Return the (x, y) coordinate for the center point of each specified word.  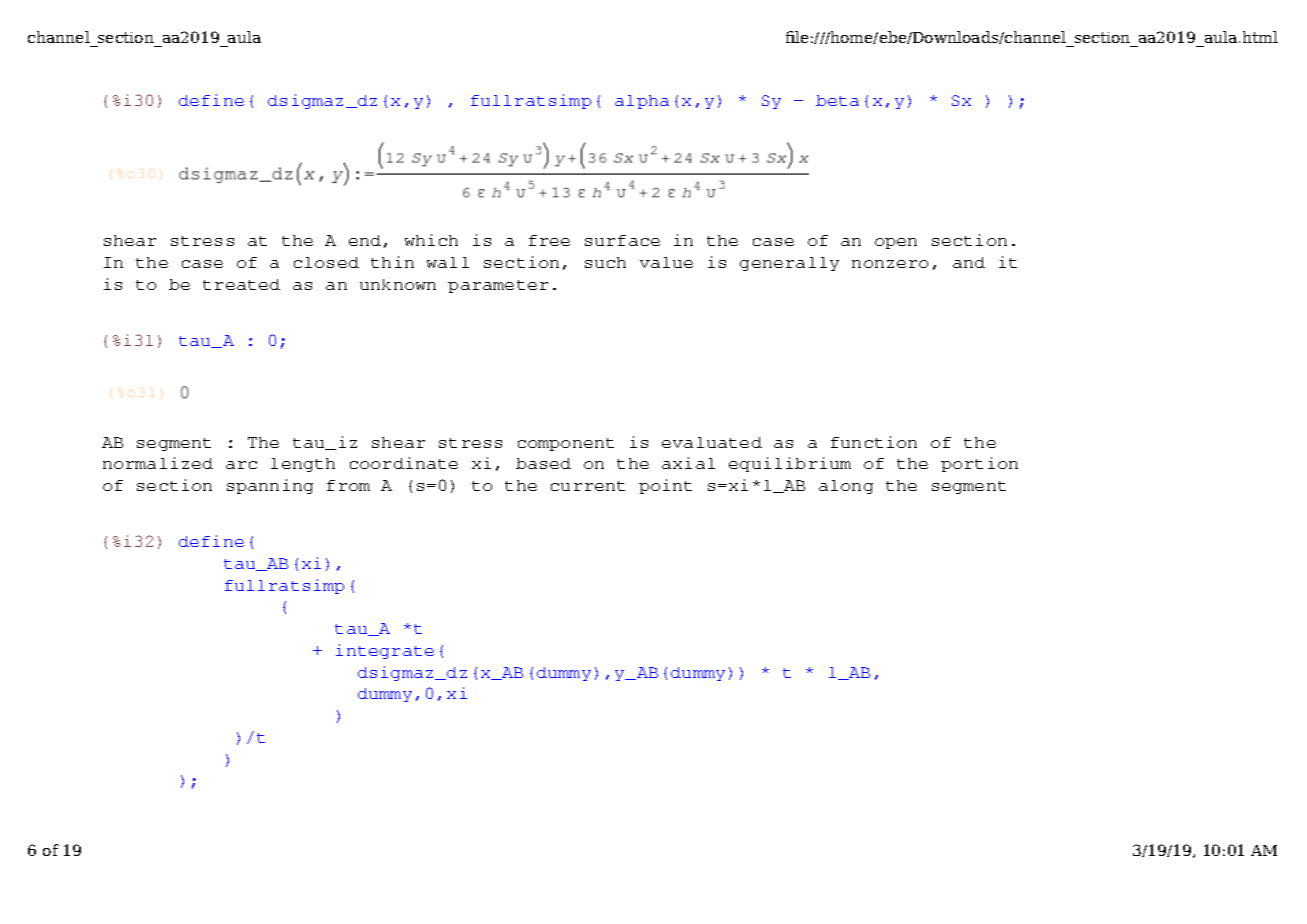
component (566, 444)
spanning (270, 486)
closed (326, 262)
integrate (385, 651)
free (549, 240)
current (588, 486)
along (846, 487)
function (874, 442)
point (665, 486)
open (896, 243)
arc (241, 465)
